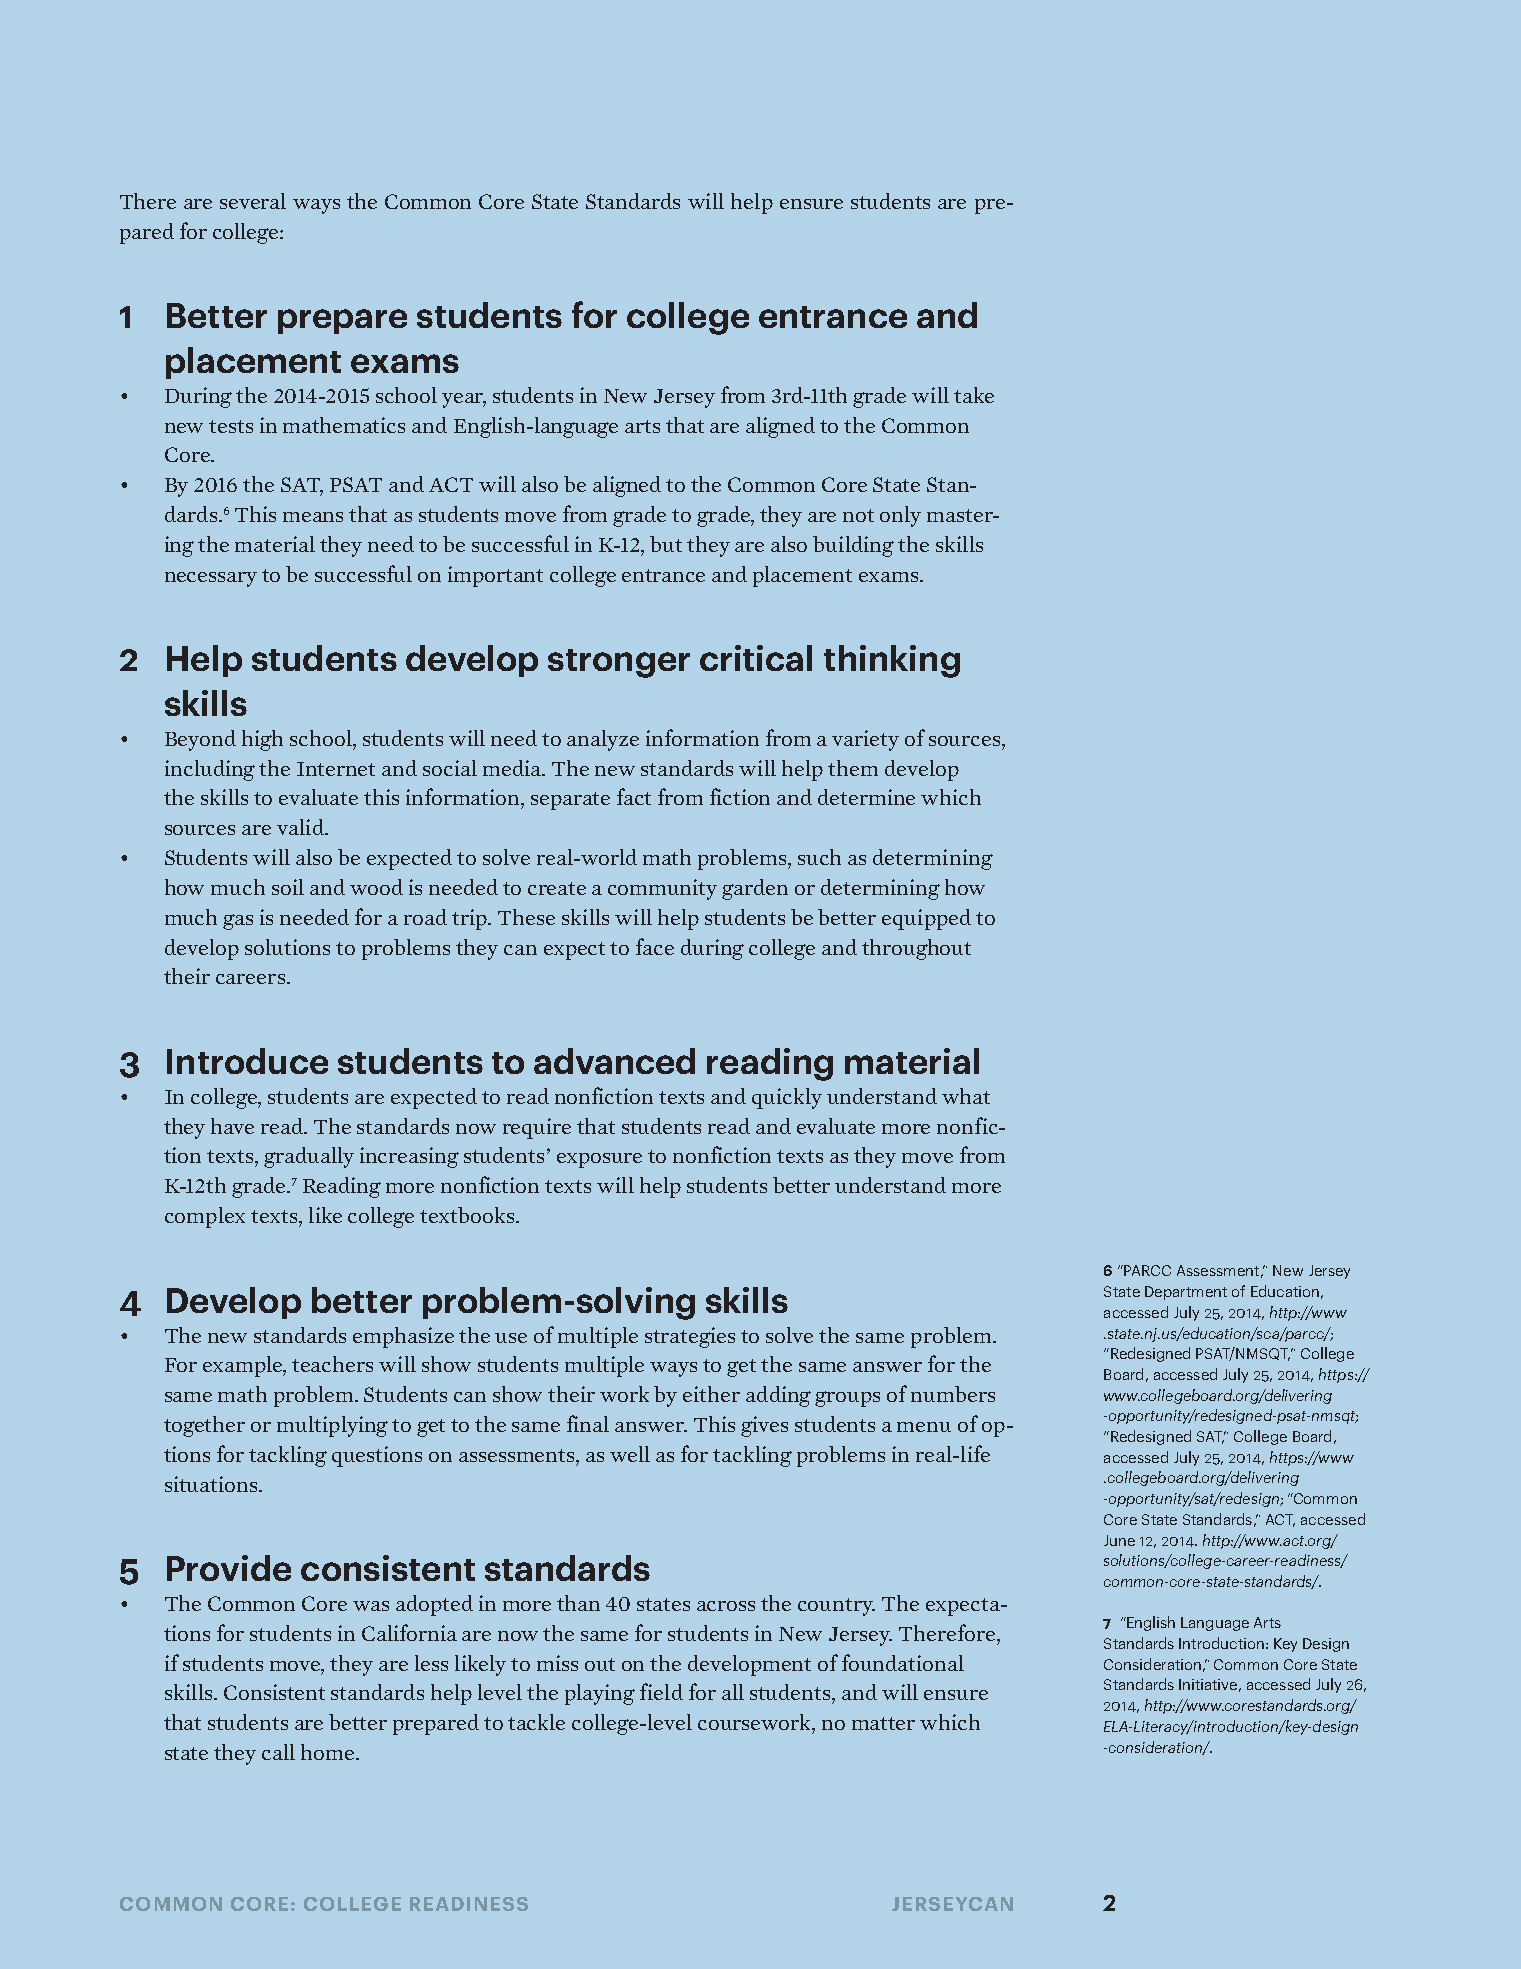 This page has height=1969, width=1521. Describe the element at coordinates (1186, 1293) in the page. I see `Department` at that location.
